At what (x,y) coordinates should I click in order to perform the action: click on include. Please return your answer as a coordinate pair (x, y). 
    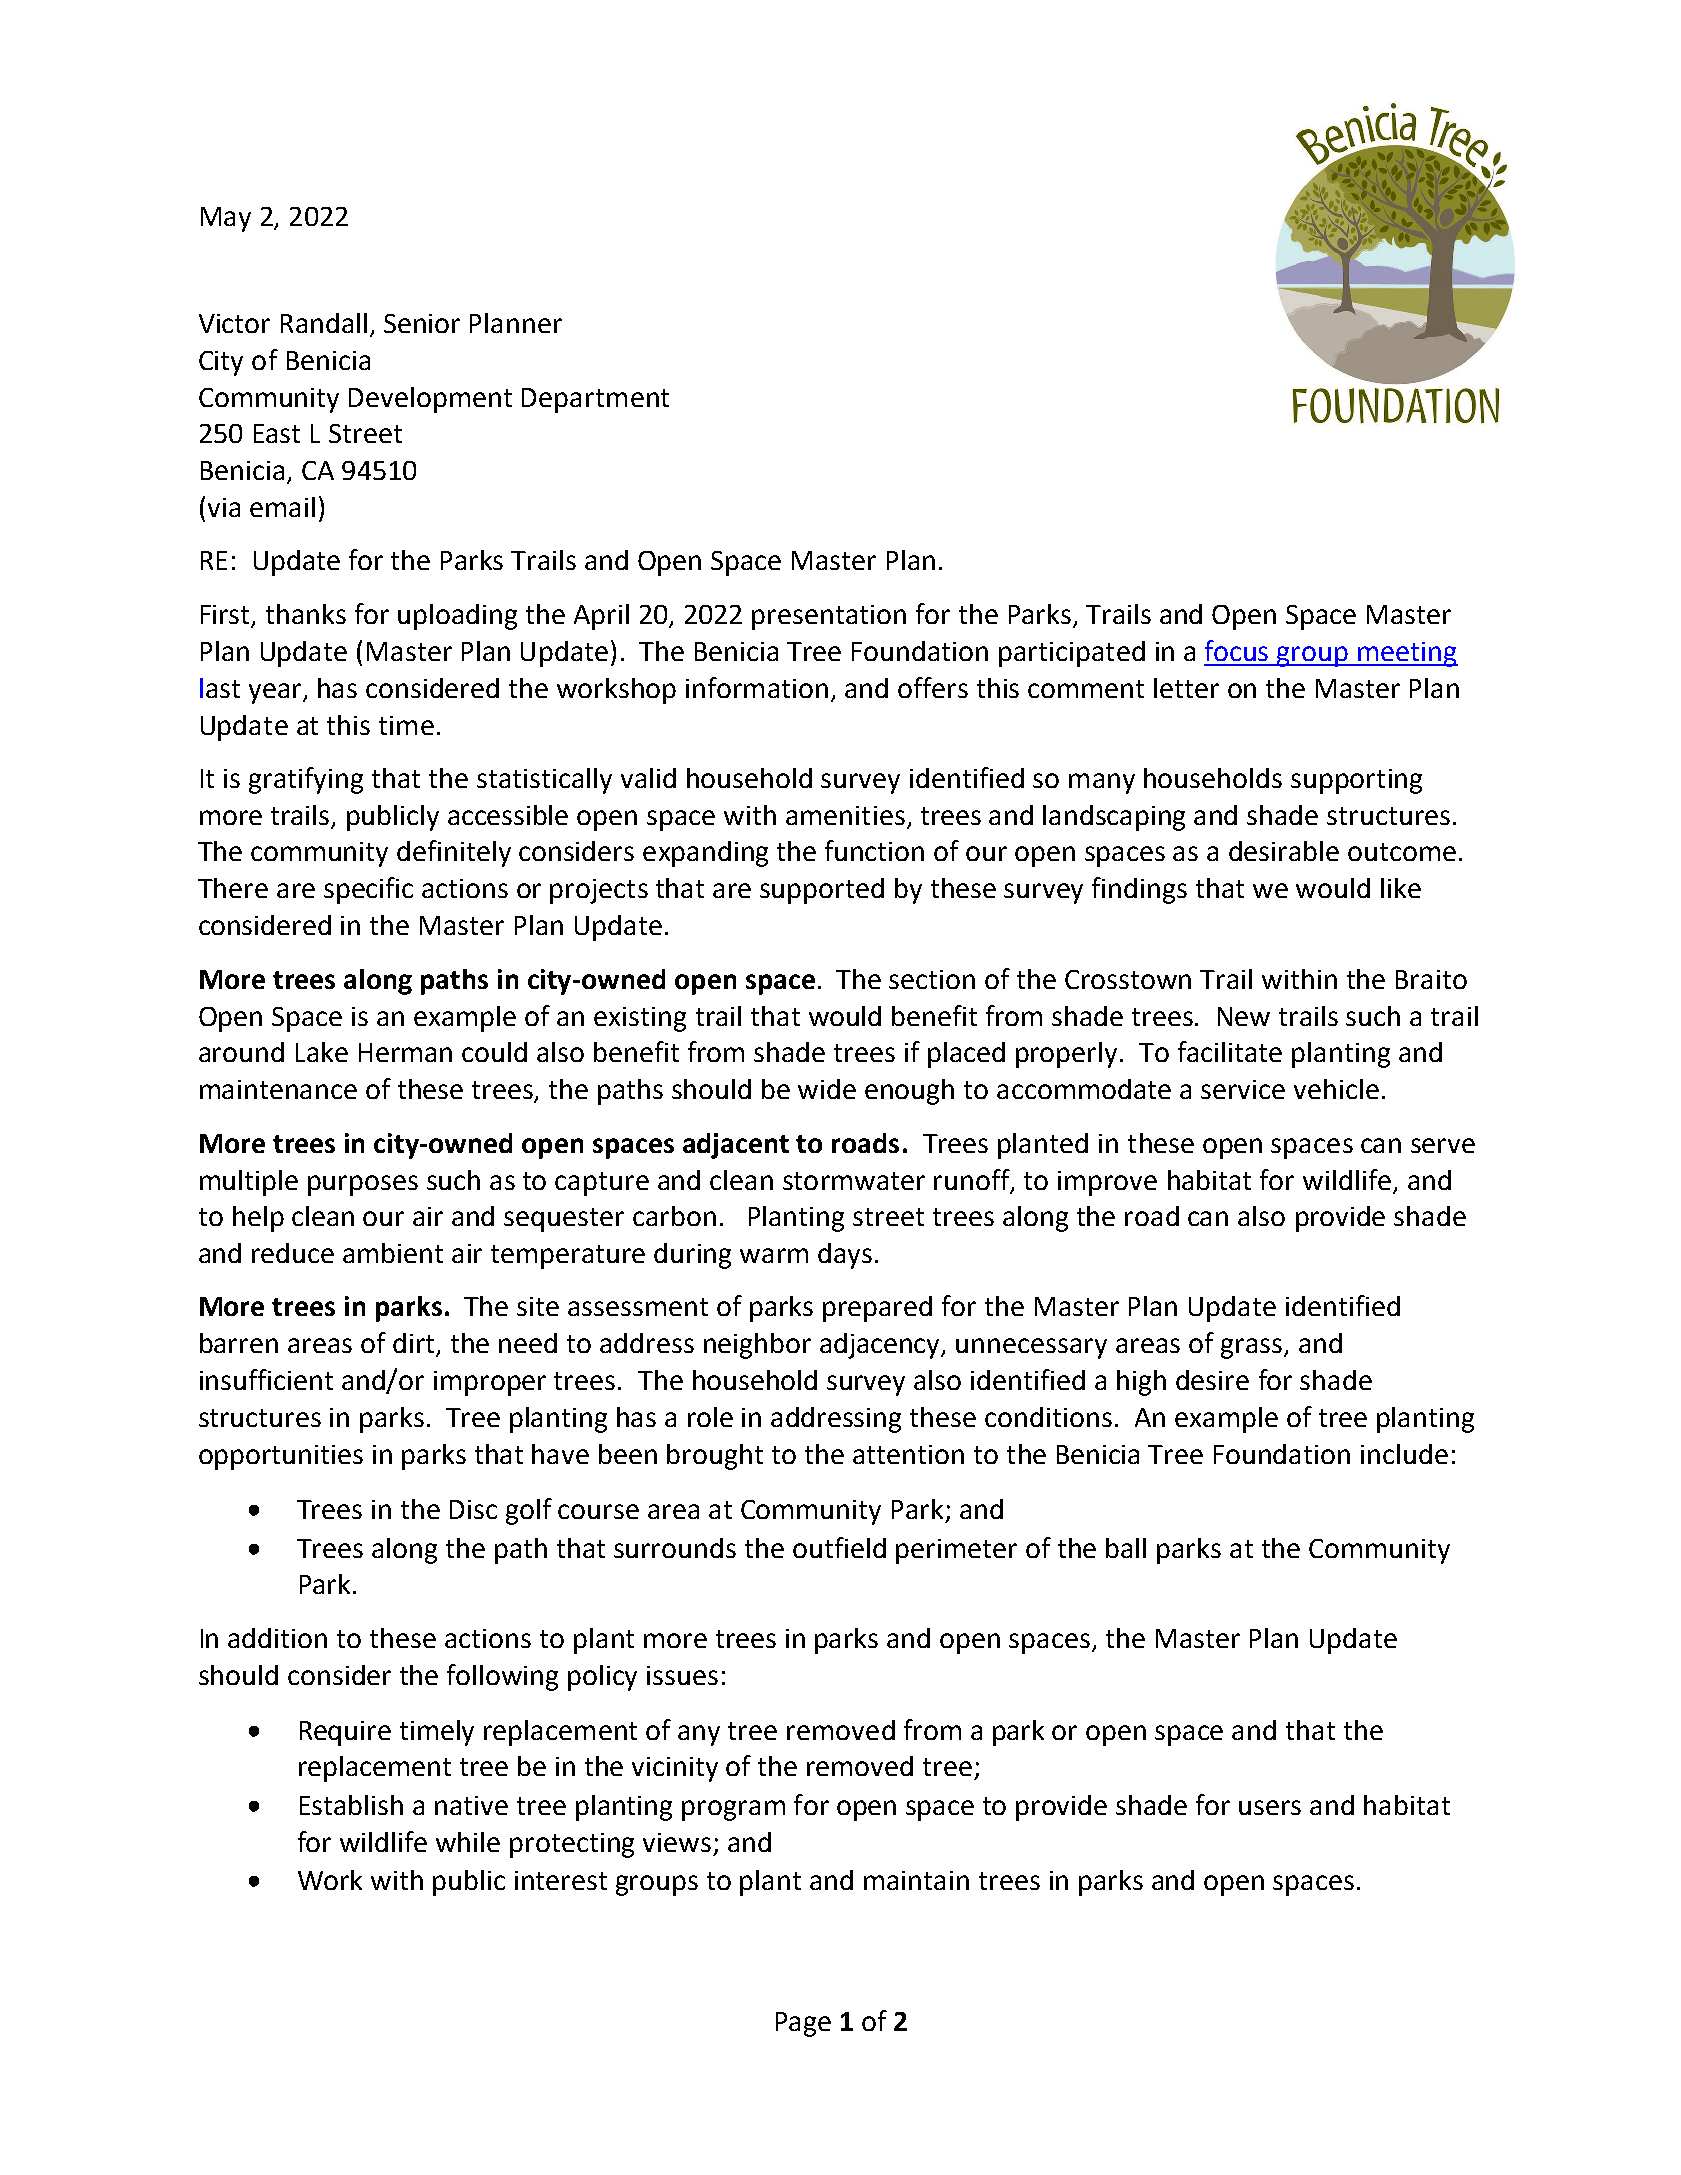
    Looking at the image, I should click on (1404, 1454).
